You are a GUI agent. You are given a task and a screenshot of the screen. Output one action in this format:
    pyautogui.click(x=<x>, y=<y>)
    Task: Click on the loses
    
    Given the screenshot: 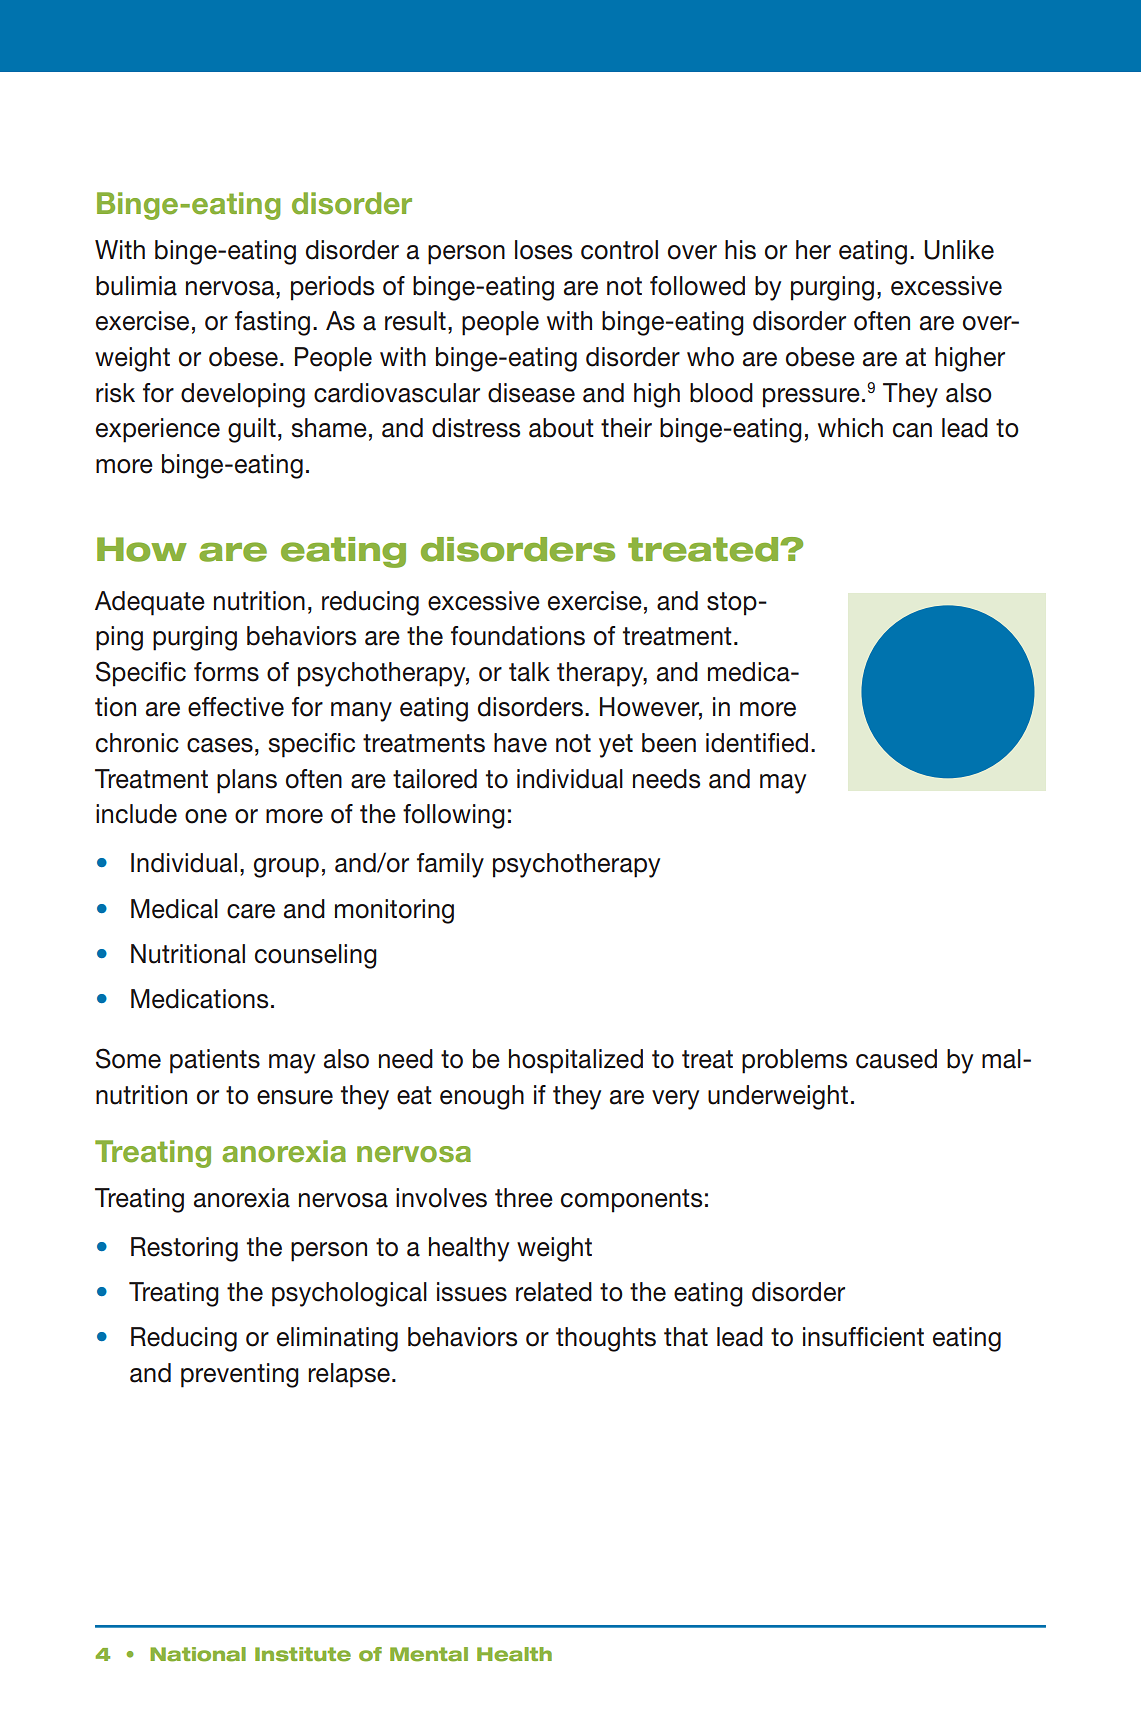 What is the action you would take?
    pyautogui.click(x=543, y=250)
